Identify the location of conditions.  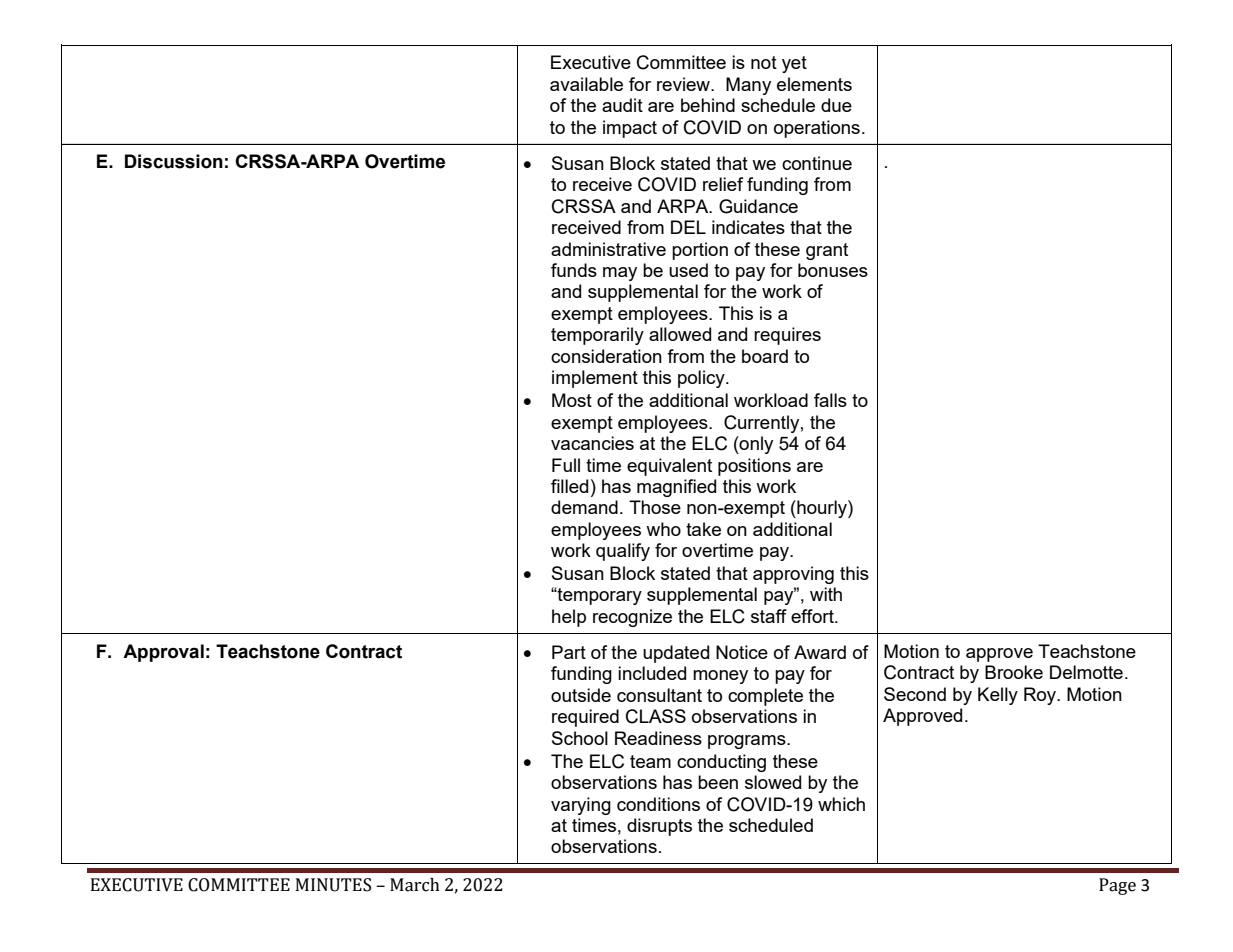
(658, 804).
